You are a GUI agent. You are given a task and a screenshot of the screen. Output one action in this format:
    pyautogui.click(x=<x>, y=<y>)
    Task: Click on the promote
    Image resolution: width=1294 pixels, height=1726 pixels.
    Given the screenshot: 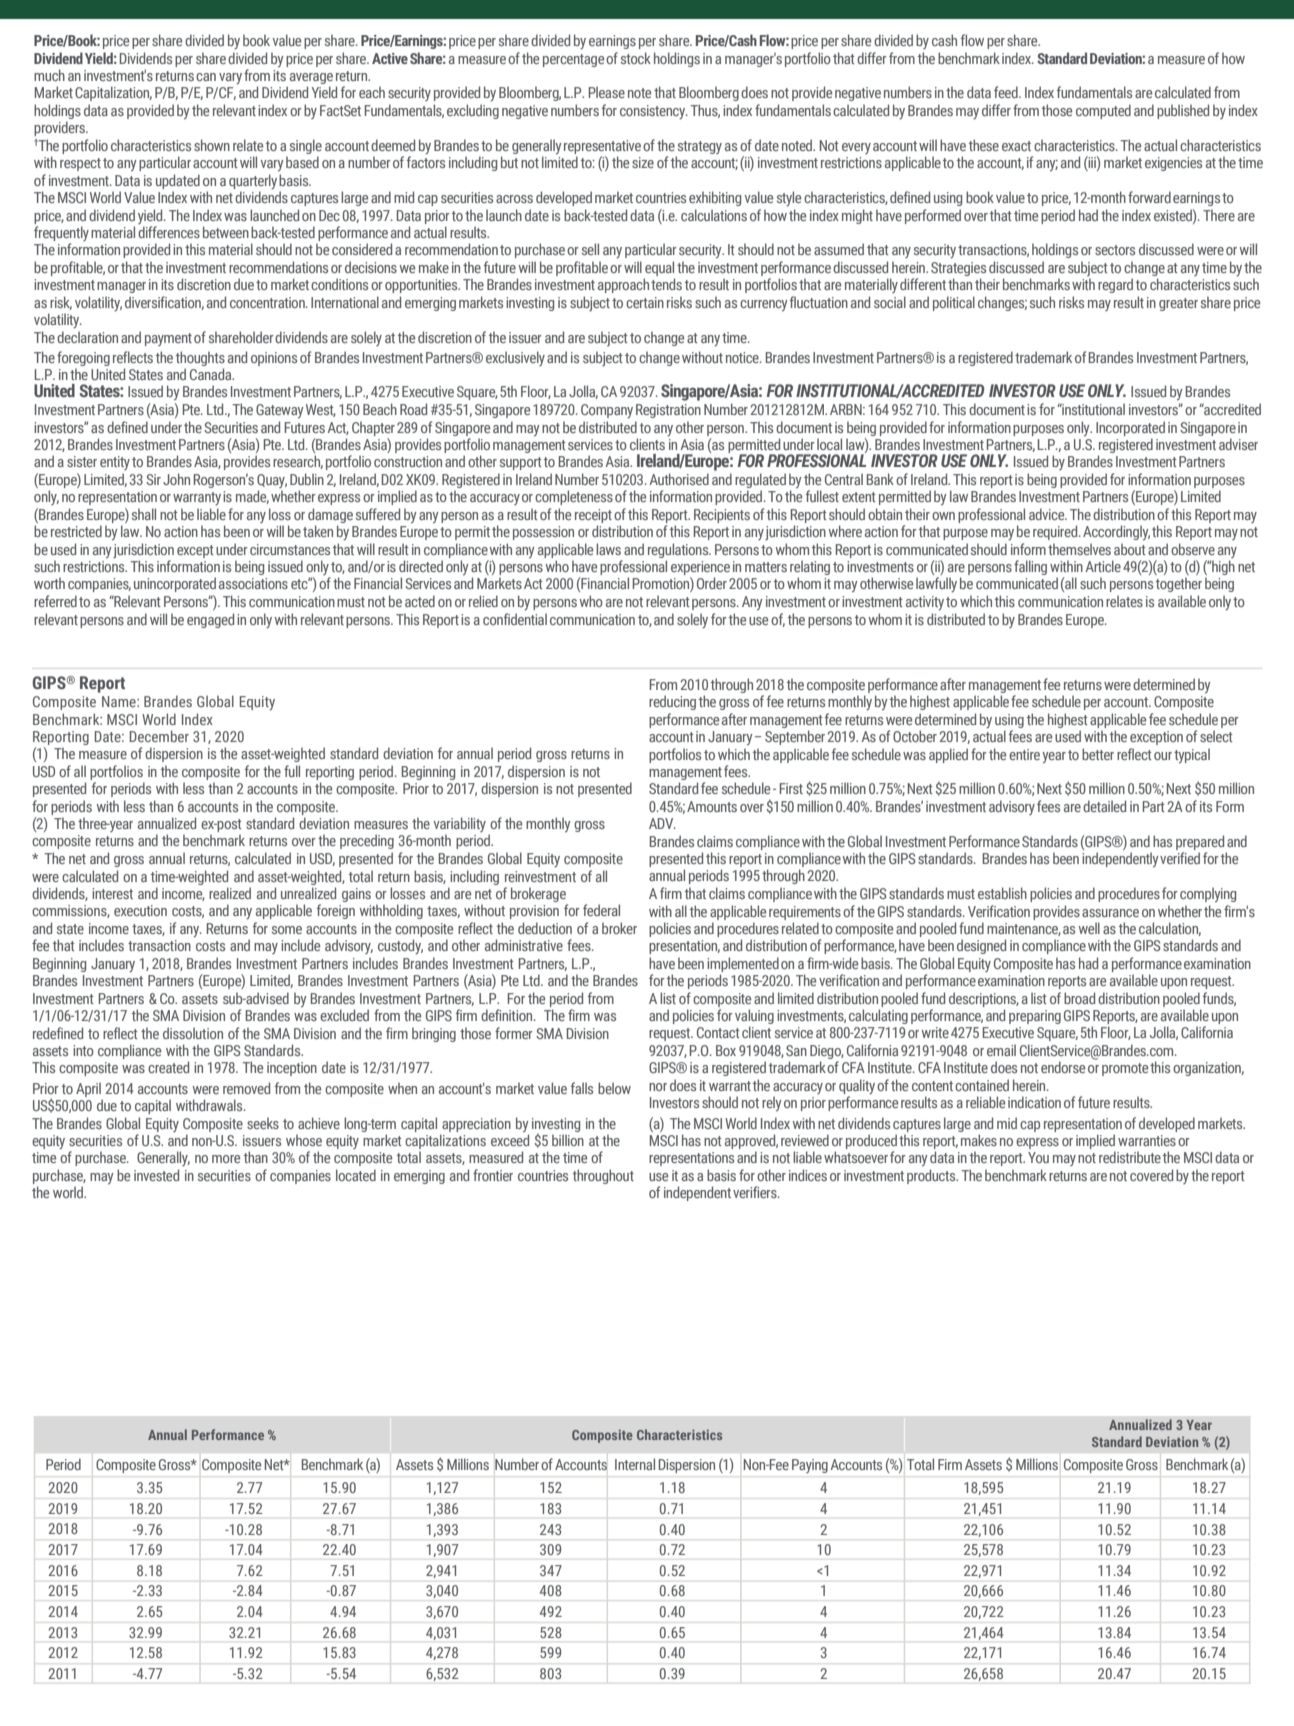 What is the action you would take?
    pyautogui.click(x=1125, y=1069)
